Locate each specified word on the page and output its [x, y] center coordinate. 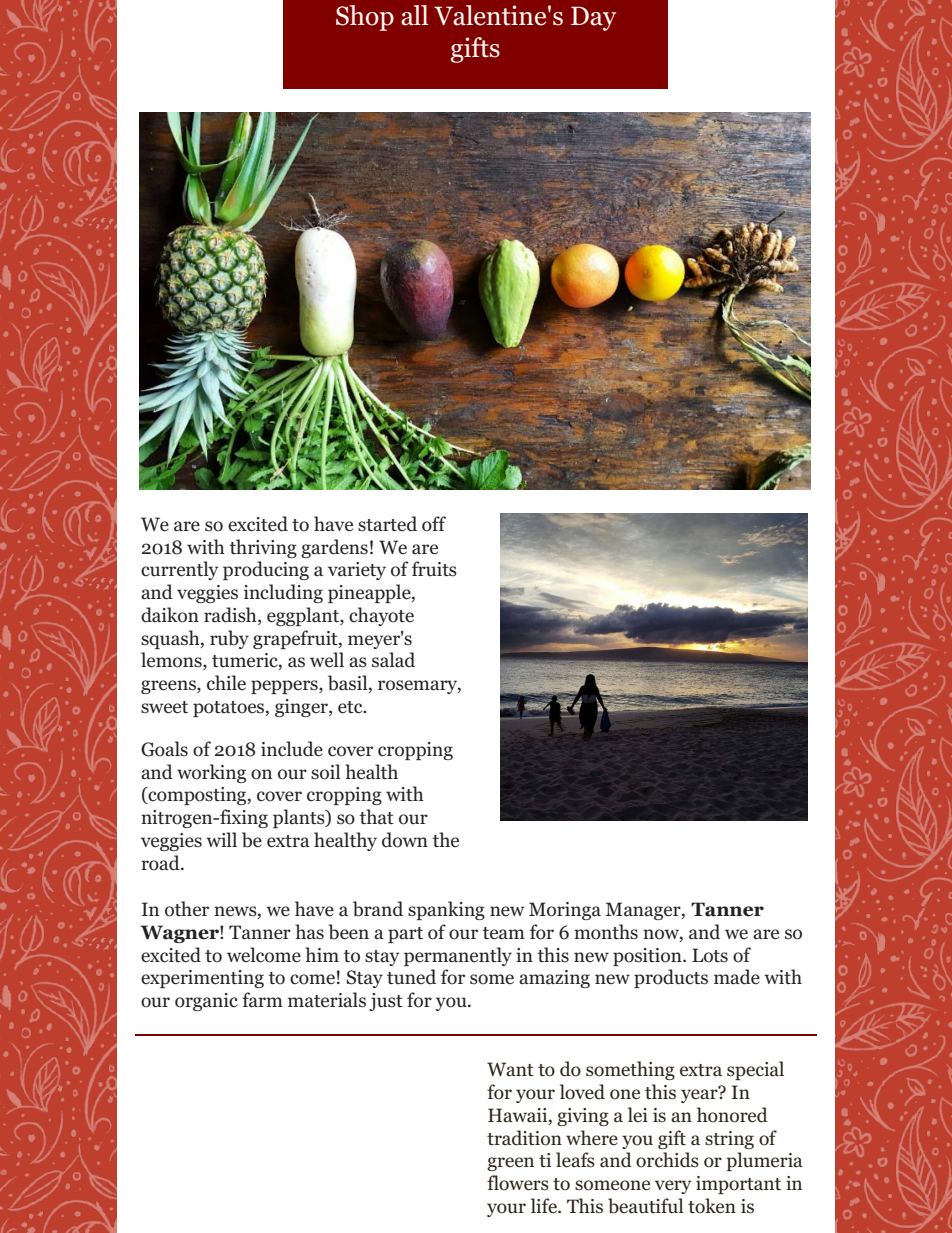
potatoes [230, 709]
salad [393, 660]
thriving [263, 548]
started [387, 524]
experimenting [202, 979]
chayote [381, 616]
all [415, 15]
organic [206, 1002]
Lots [710, 955]
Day [594, 18]
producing [266, 570]
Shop [365, 18]
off [434, 524]
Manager [644, 911]
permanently [458, 956]
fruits [434, 569]
